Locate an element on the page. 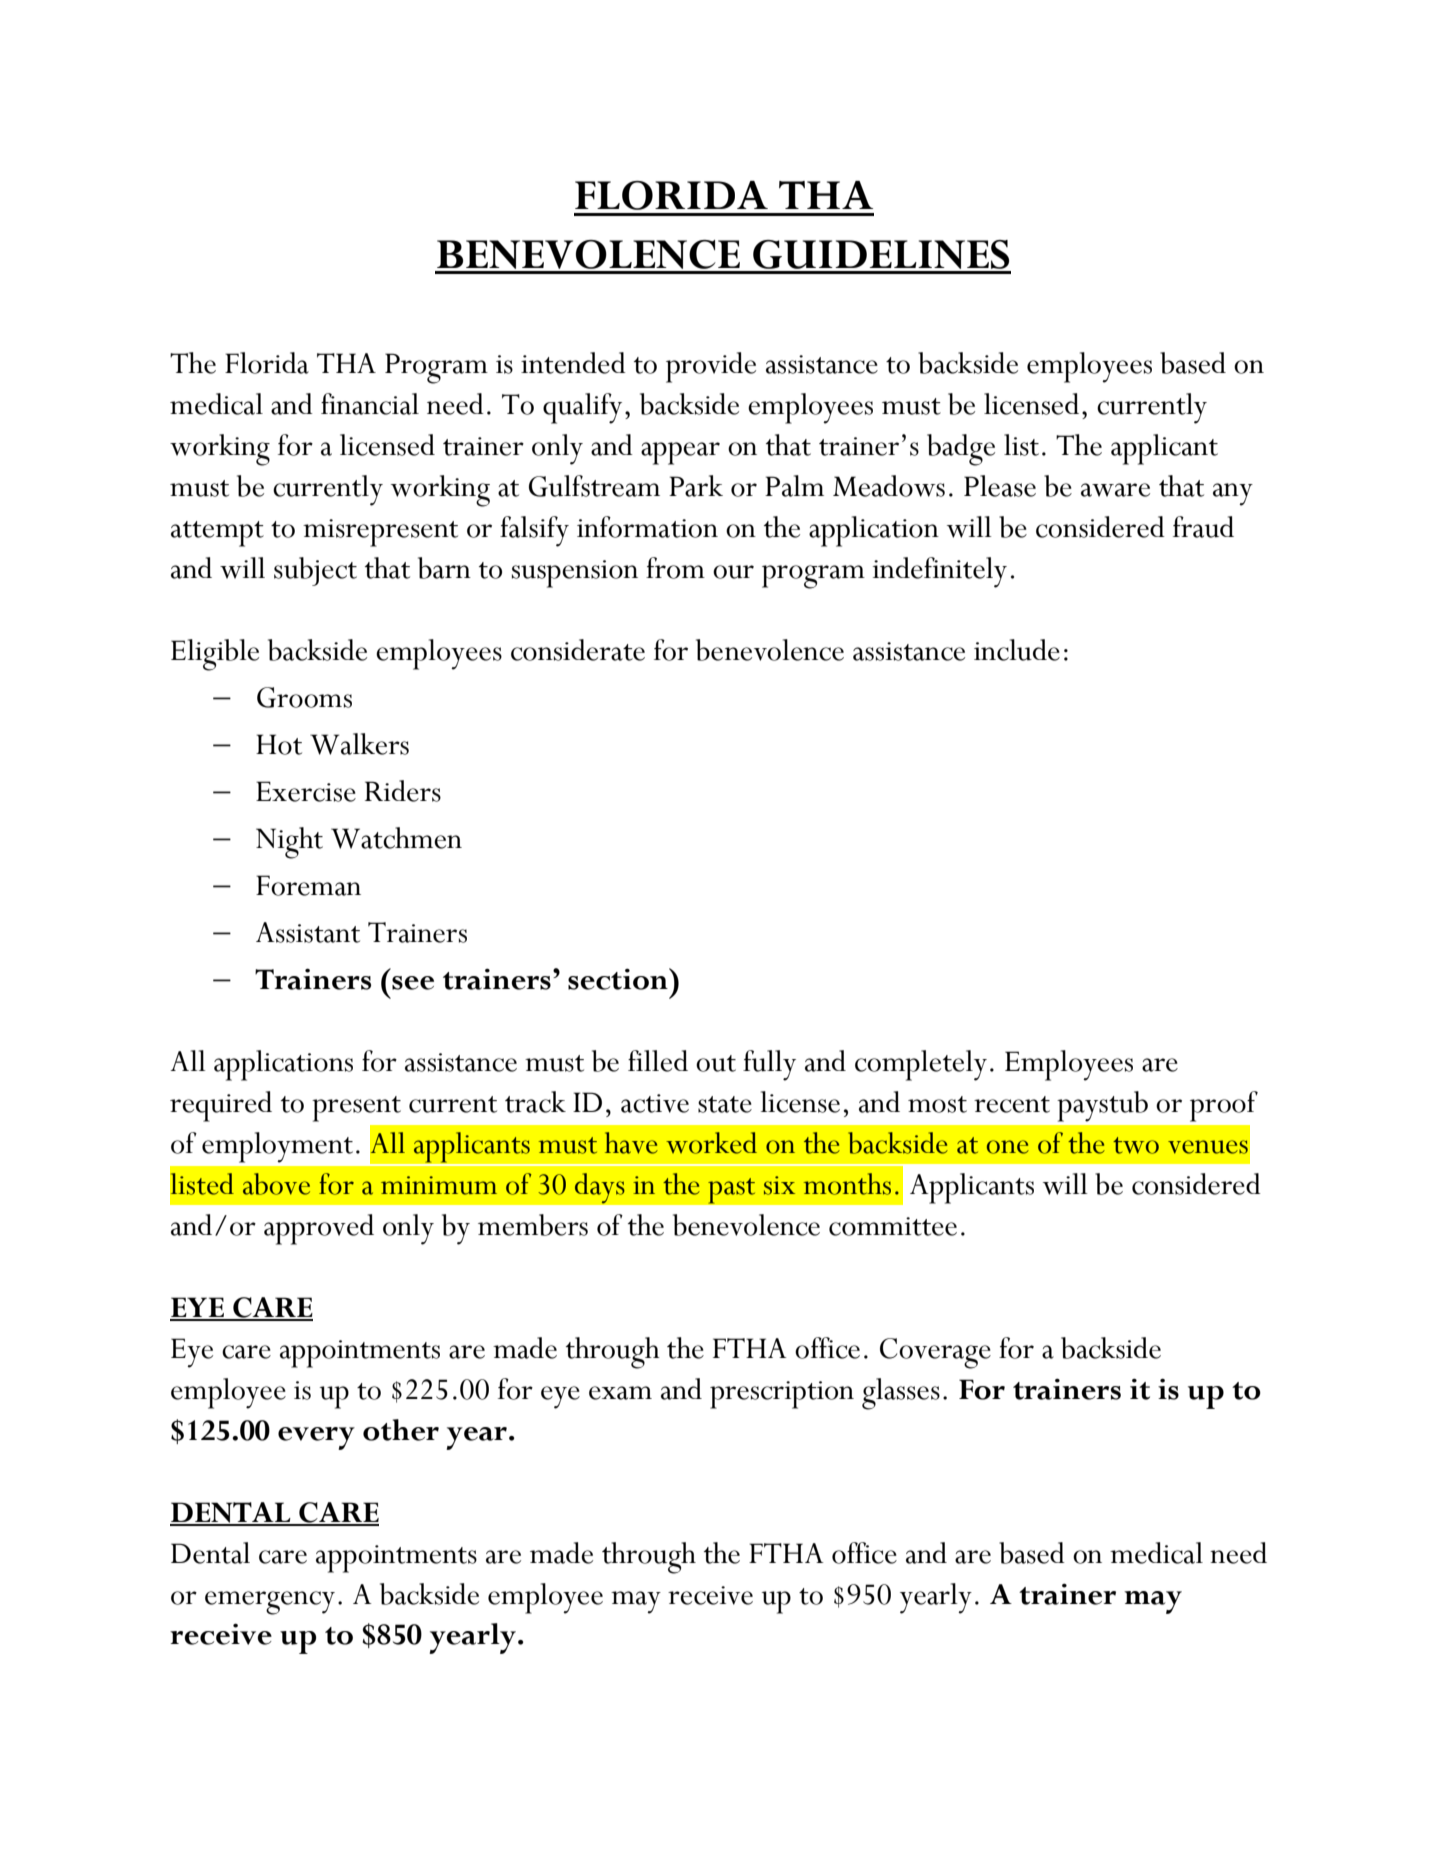 This page has height=1873, width=1447. financial is located at coordinates (370, 404).
